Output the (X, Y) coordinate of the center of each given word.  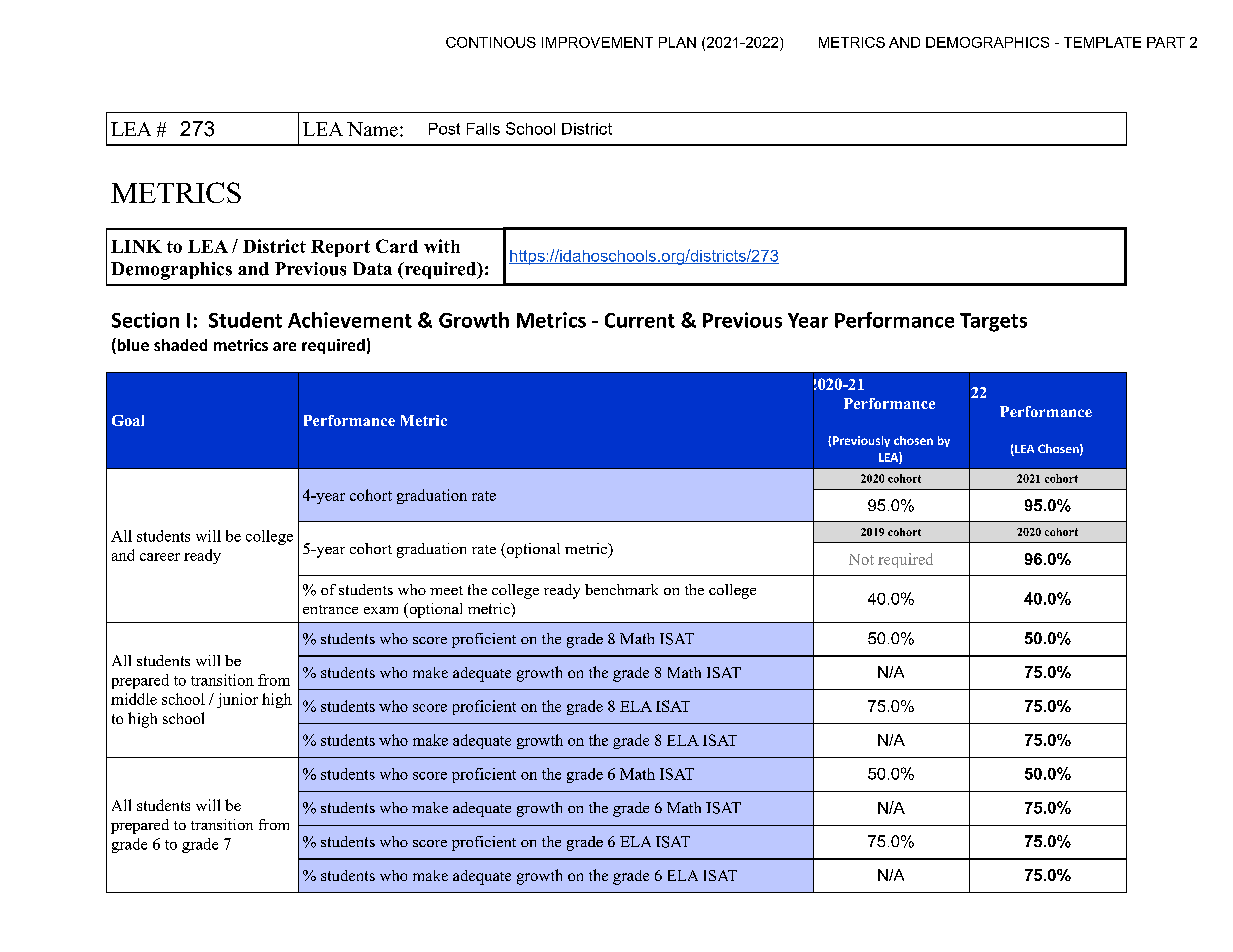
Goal (128, 420)
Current (640, 320)
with (442, 246)
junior (237, 700)
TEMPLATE (1102, 42)
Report (340, 248)
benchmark (621, 589)
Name (372, 129)
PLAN (677, 42)
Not (861, 559)
